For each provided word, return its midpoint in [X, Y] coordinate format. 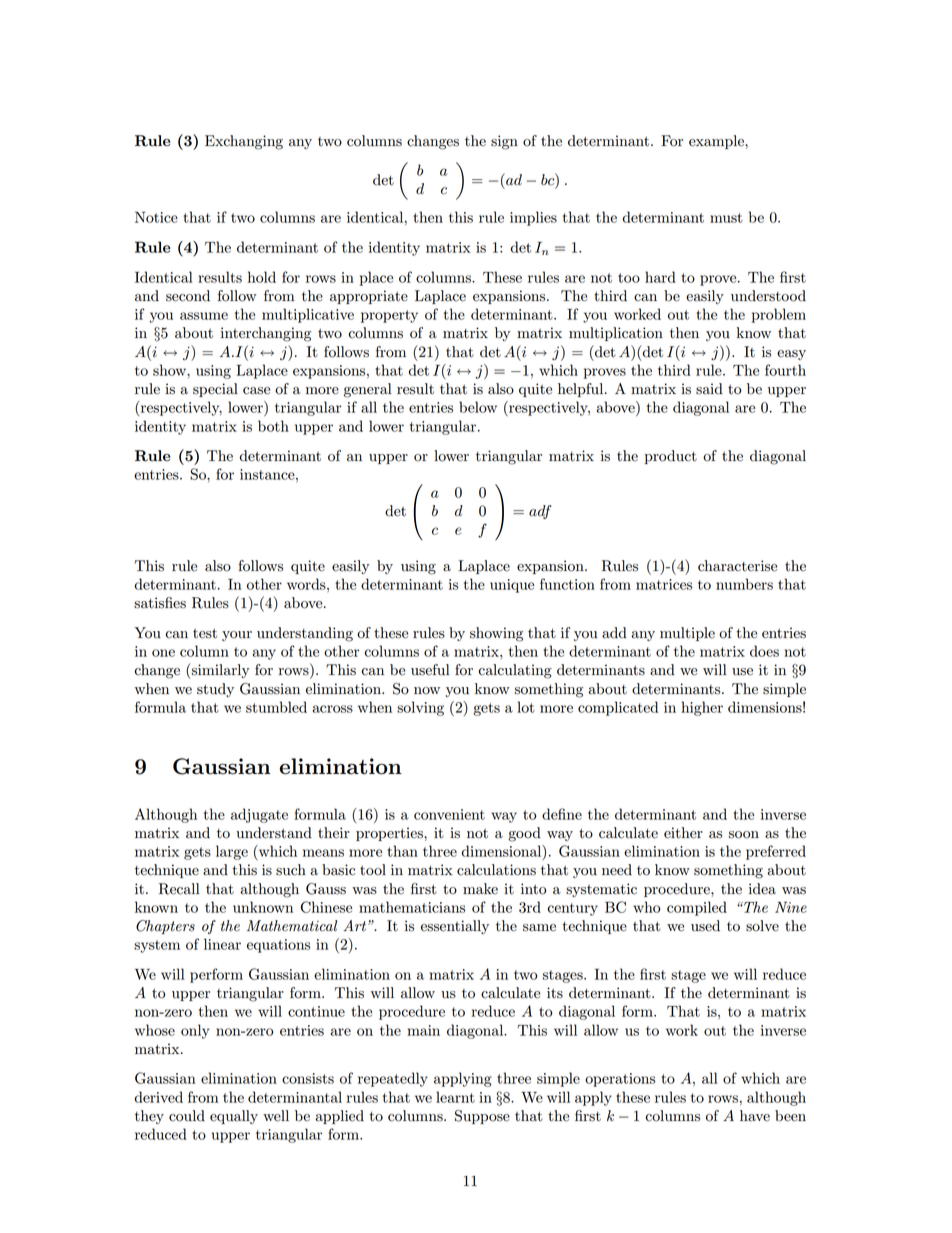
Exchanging [244, 142]
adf [540, 512]
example [717, 142]
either [683, 833]
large [232, 852]
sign [504, 142]
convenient [449, 814]
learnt [455, 1097]
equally [234, 1117]
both [273, 426]
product [671, 457]
